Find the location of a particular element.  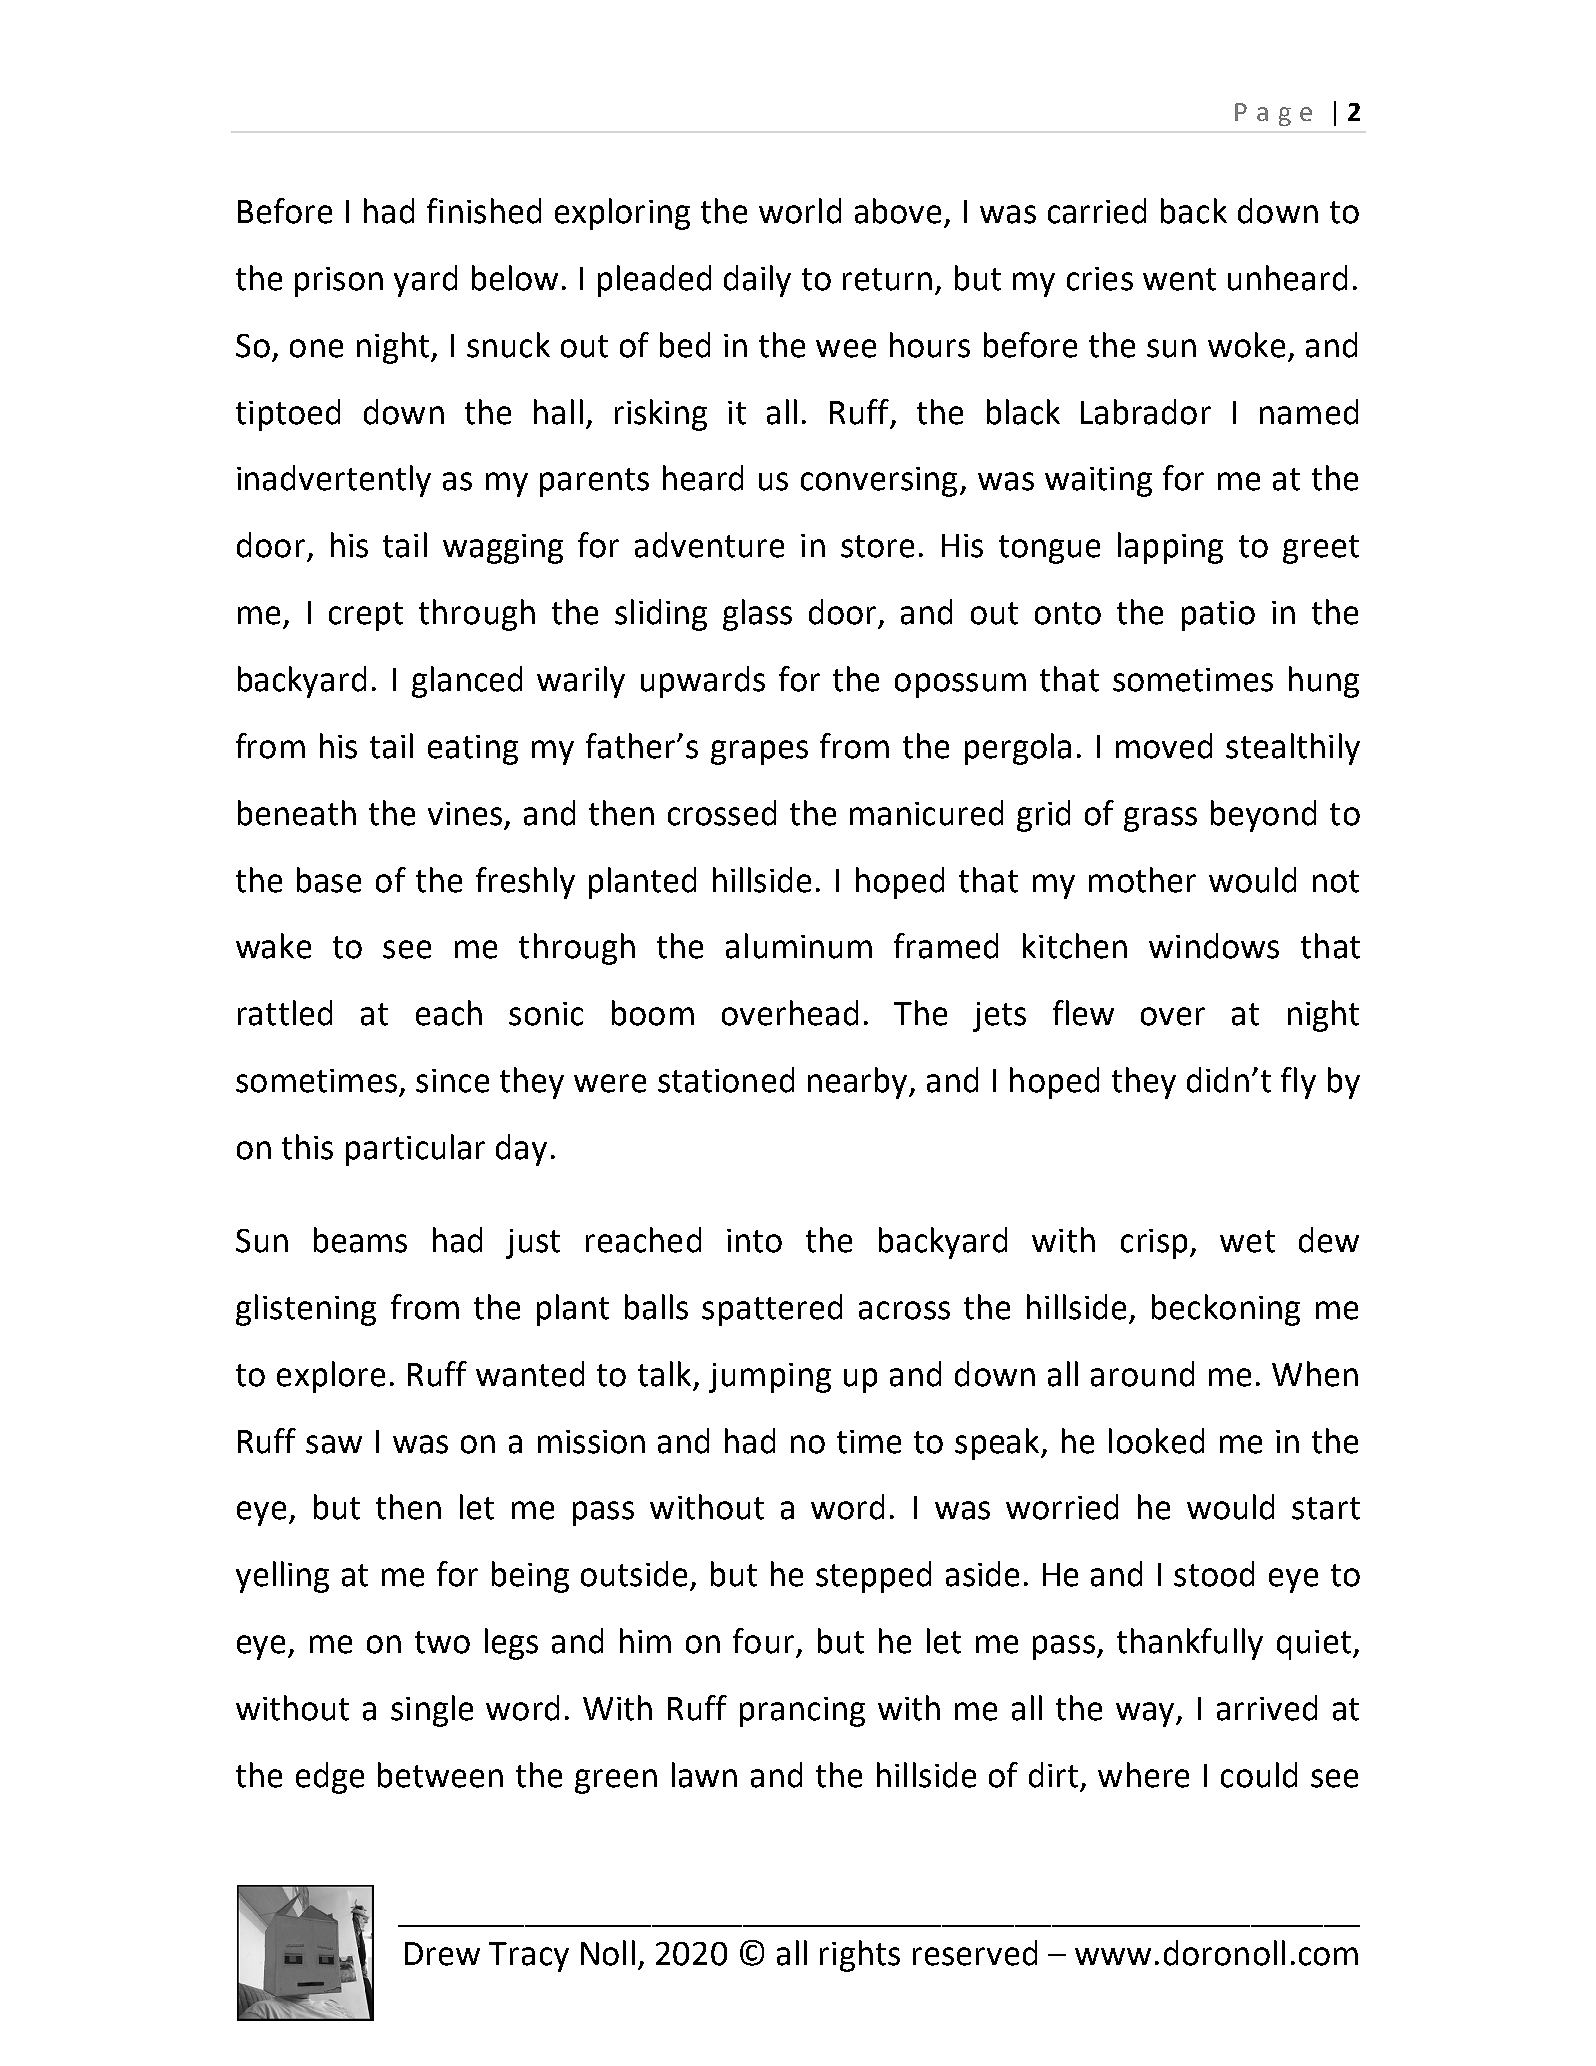

crossed is located at coordinates (722, 813).
